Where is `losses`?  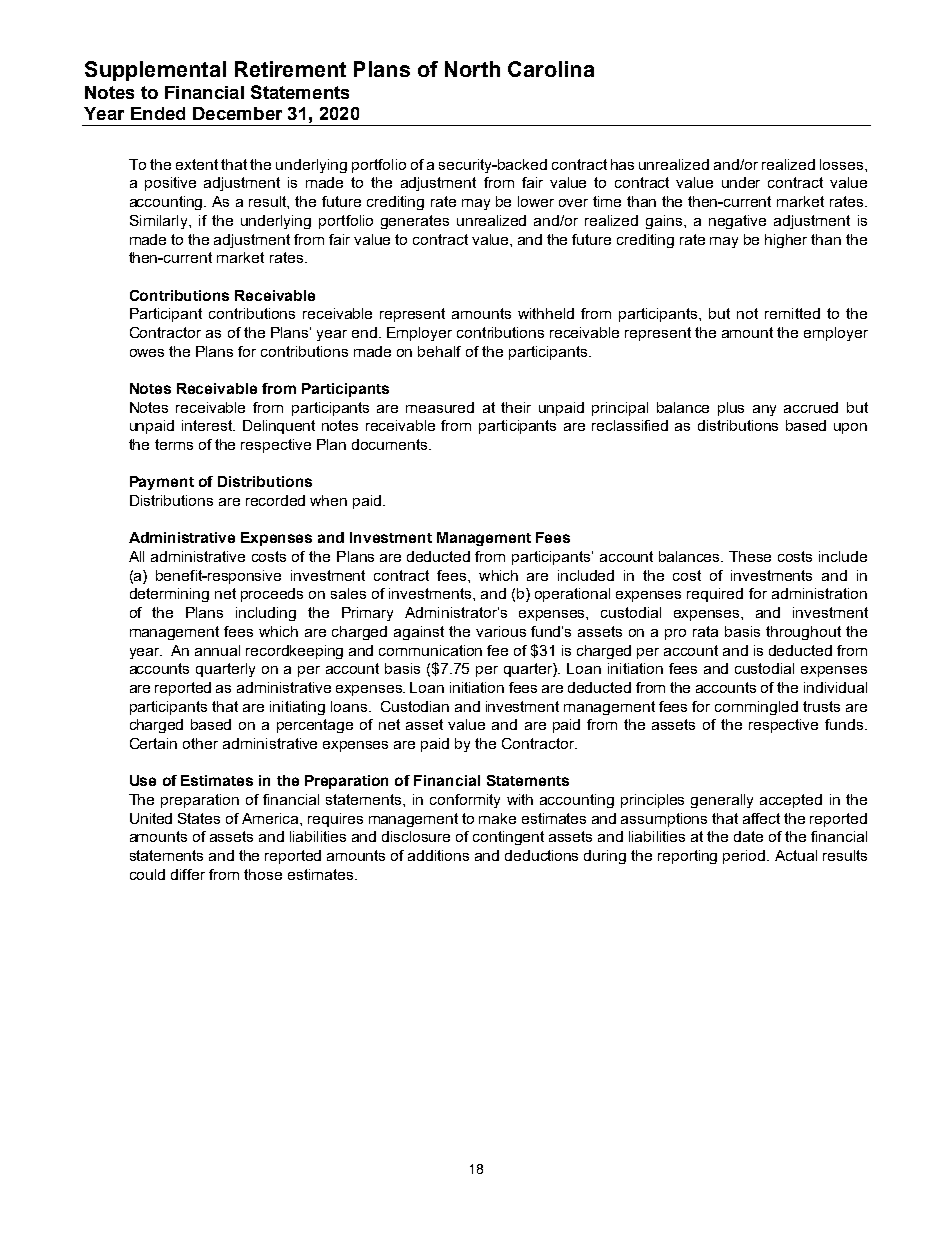
losses is located at coordinates (843, 164).
